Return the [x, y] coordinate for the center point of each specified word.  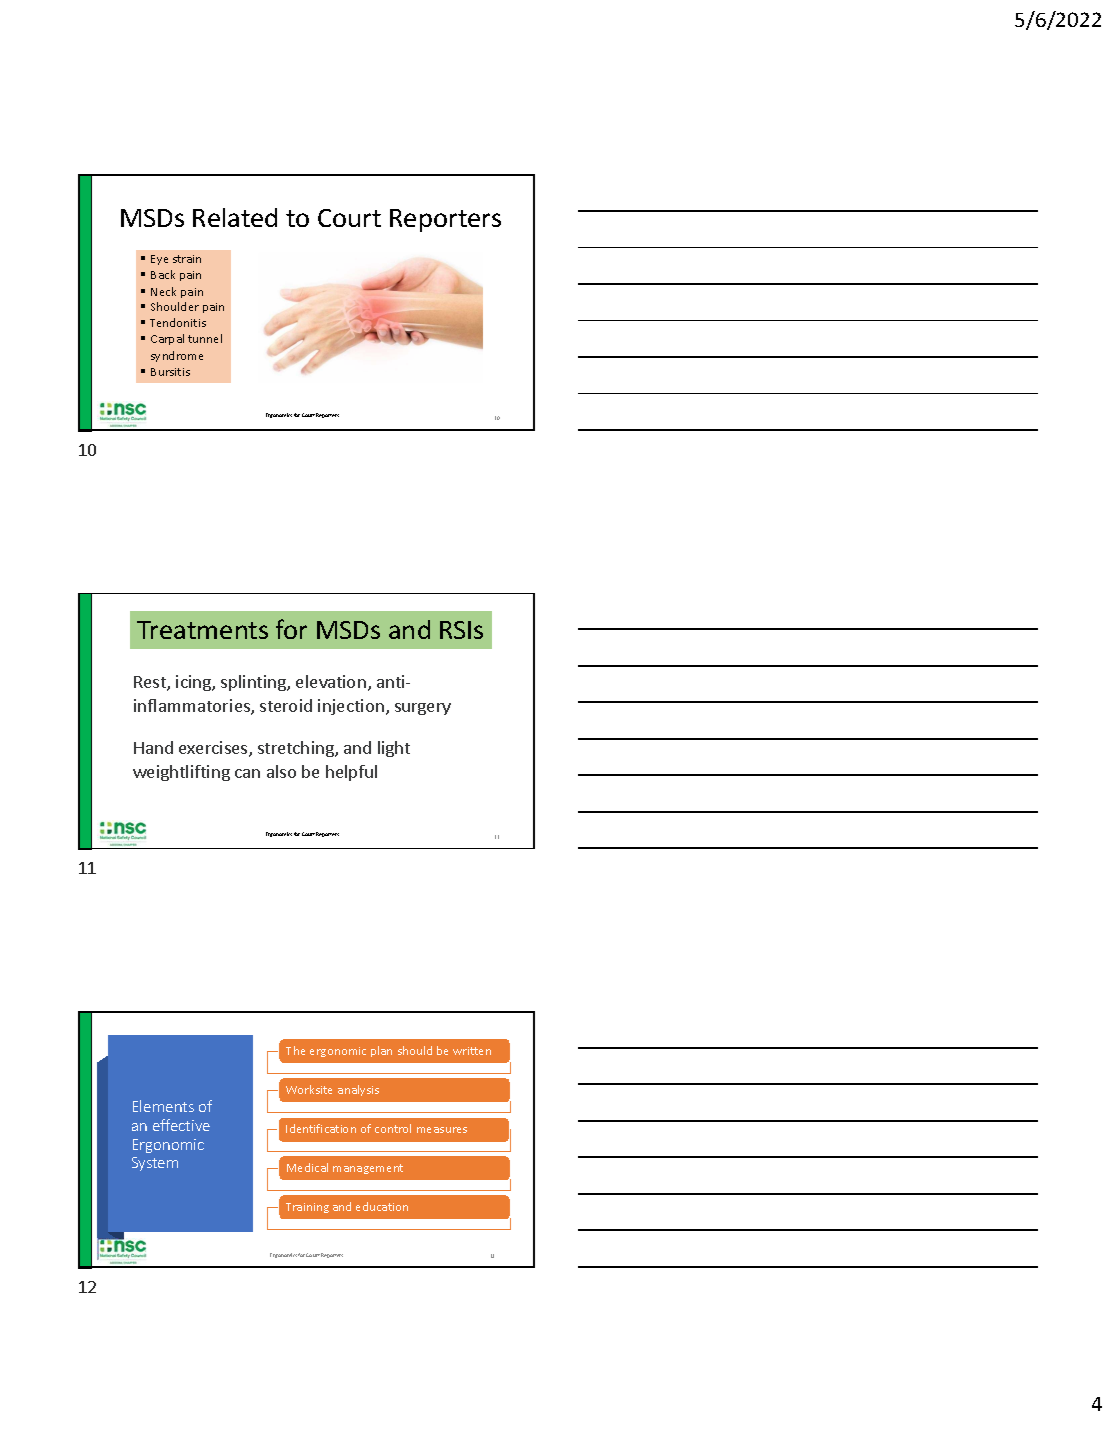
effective [181, 1125]
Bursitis [170, 372]
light [394, 749]
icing [194, 683]
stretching [297, 749]
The [295, 1050]
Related [235, 217]
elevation [331, 681]
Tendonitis [178, 322]
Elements [163, 1106]
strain [187, 259]
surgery [423, 709]
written [472, 1051]
